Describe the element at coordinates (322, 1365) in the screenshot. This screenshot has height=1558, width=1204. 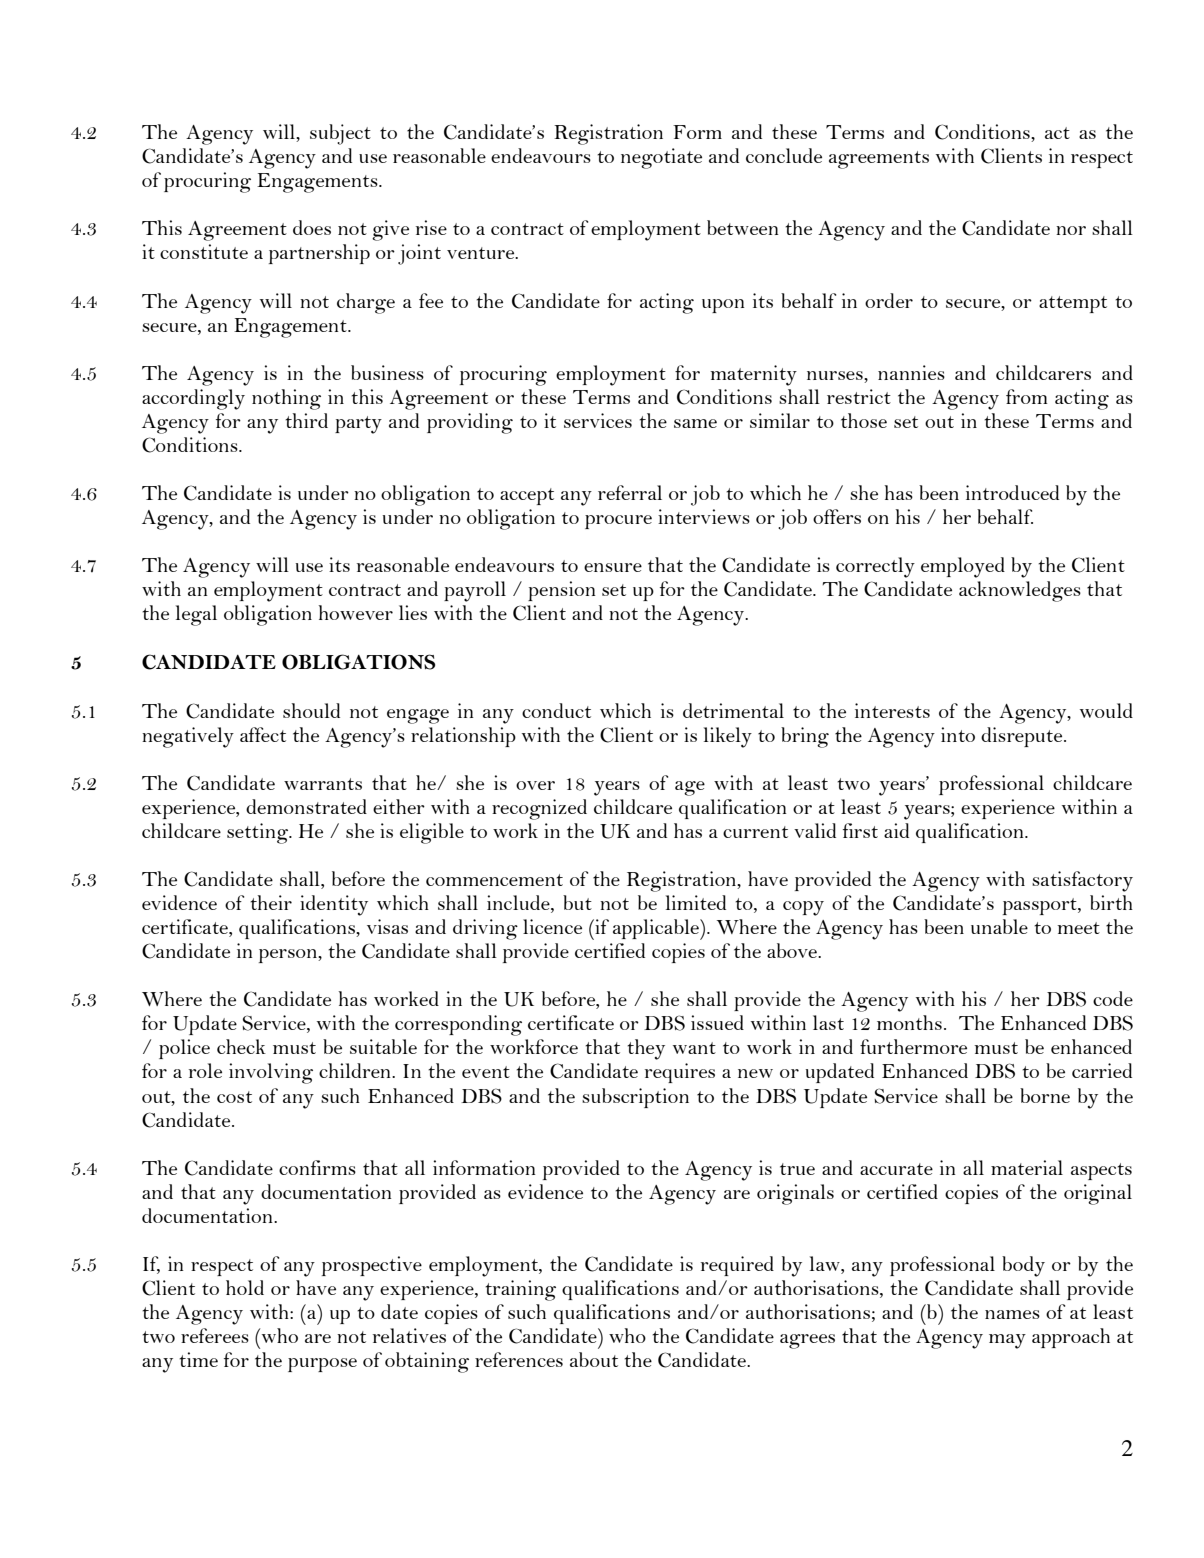
I see `purpose` at that location.
